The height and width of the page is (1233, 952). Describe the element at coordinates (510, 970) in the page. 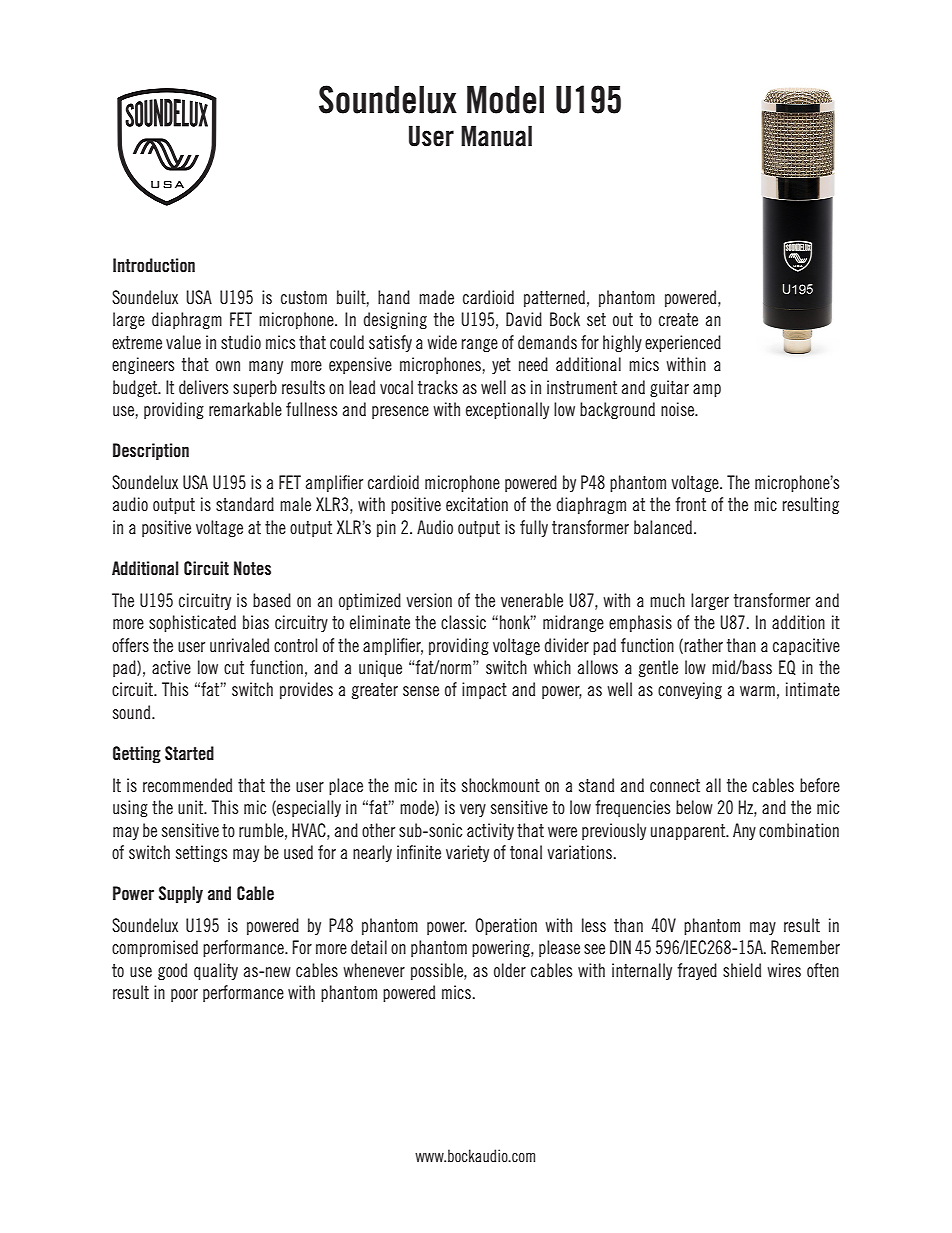

I see `older` at that location.
